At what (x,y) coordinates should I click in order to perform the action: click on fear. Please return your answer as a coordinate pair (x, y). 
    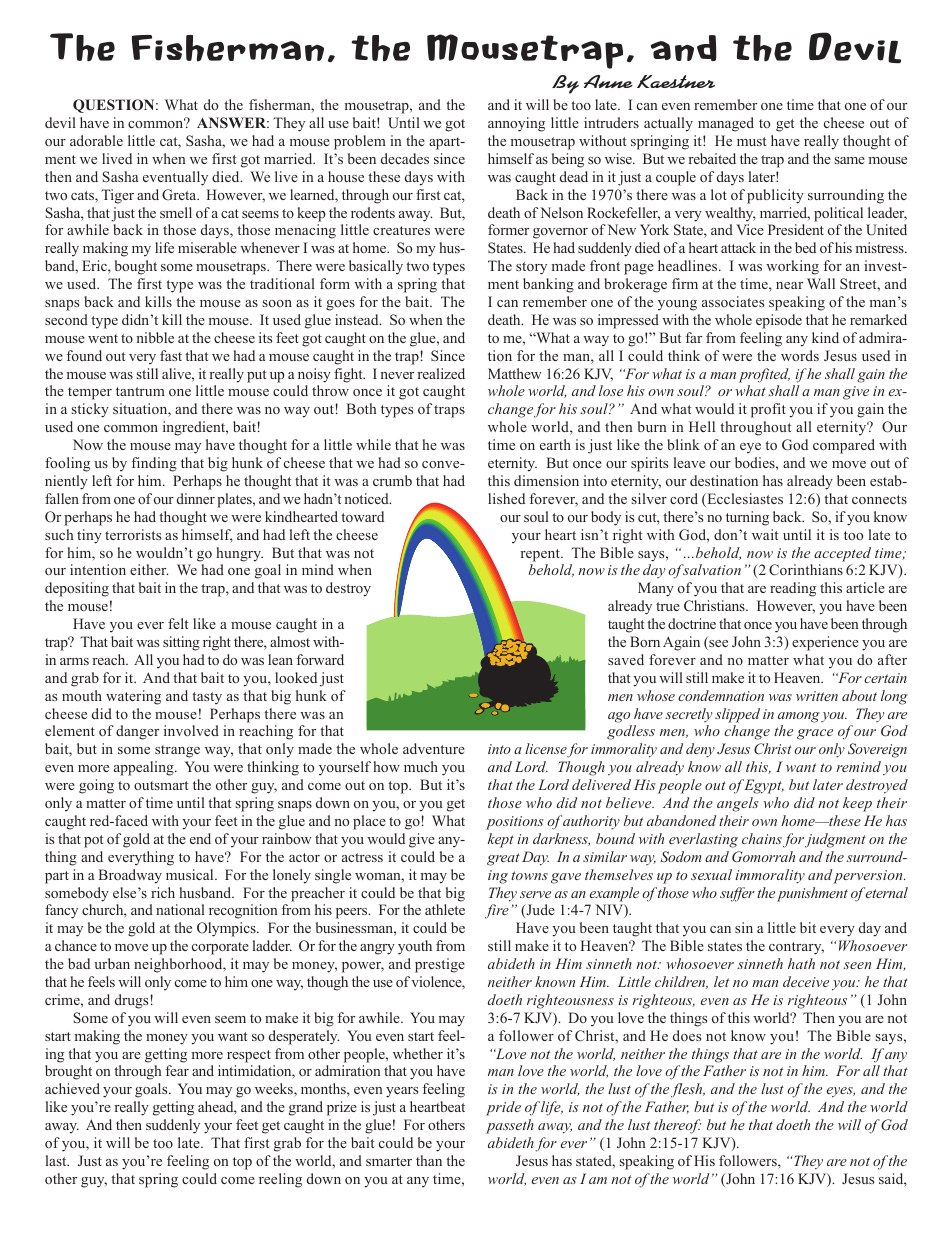
    Looking at the image, I should click on (177, 1070).
